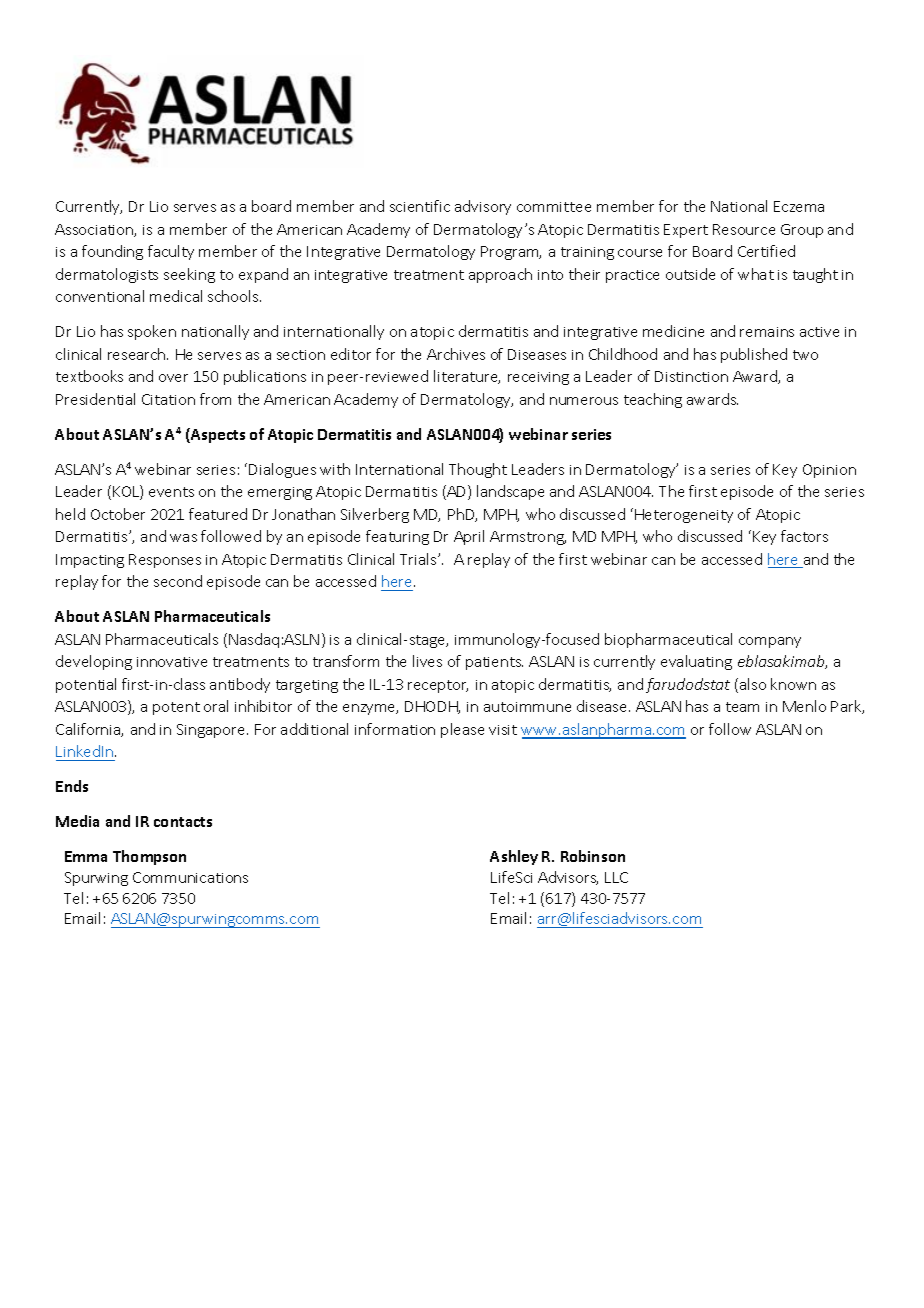 The width and height of the document is (924, 1308). I want to click on Resource, so click(744, 229).
